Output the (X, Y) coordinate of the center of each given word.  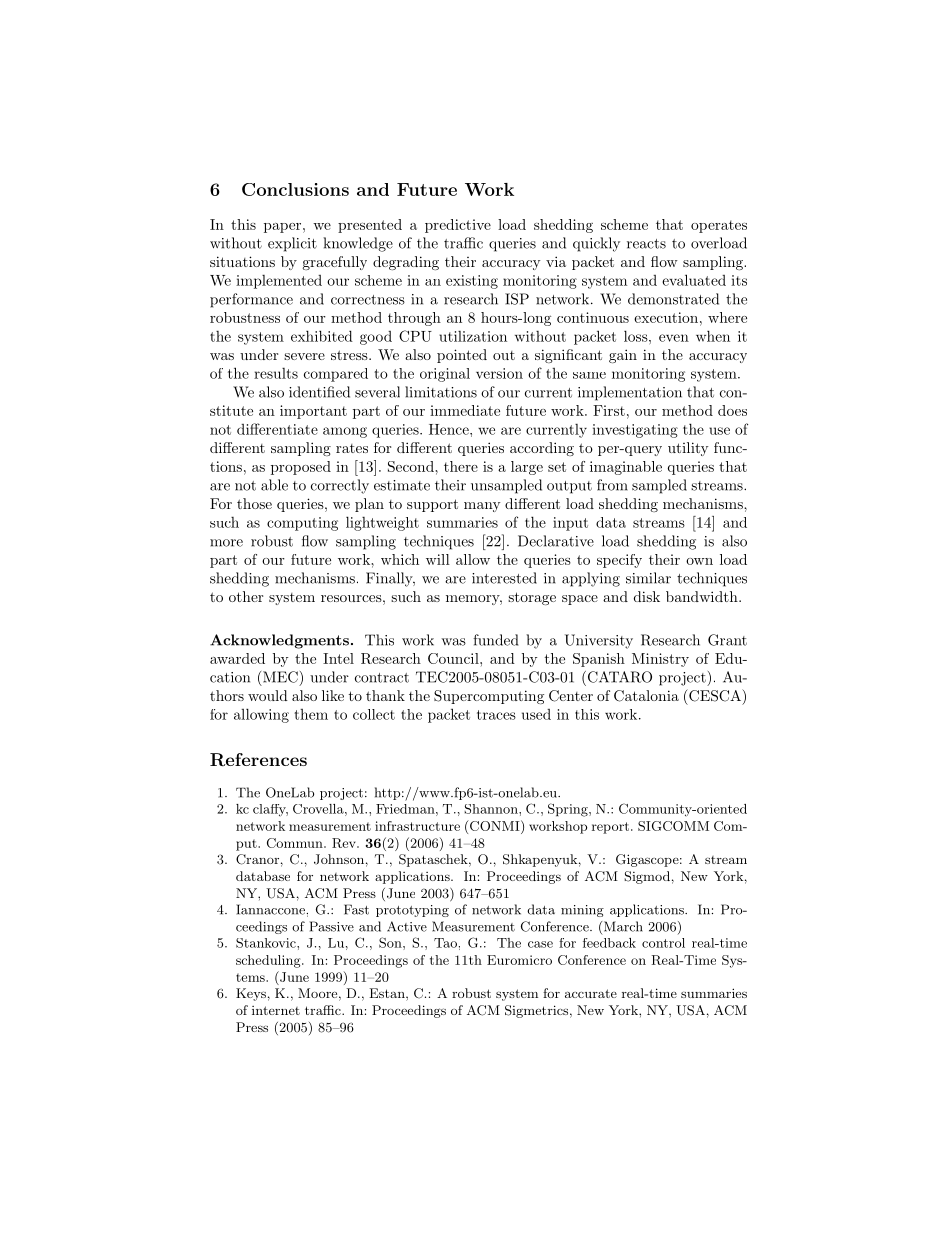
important (313, 412)
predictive (458, 226)
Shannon (492, 809)
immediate (465, 410)
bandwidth (703, 596)
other (246, 596)
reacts (646, 244)
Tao (445, 943)
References (258, 759)
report (610, 828)
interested (504, 578)
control (663, 943)
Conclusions (295, 189)
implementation (630, 393)
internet (276, 1010)
